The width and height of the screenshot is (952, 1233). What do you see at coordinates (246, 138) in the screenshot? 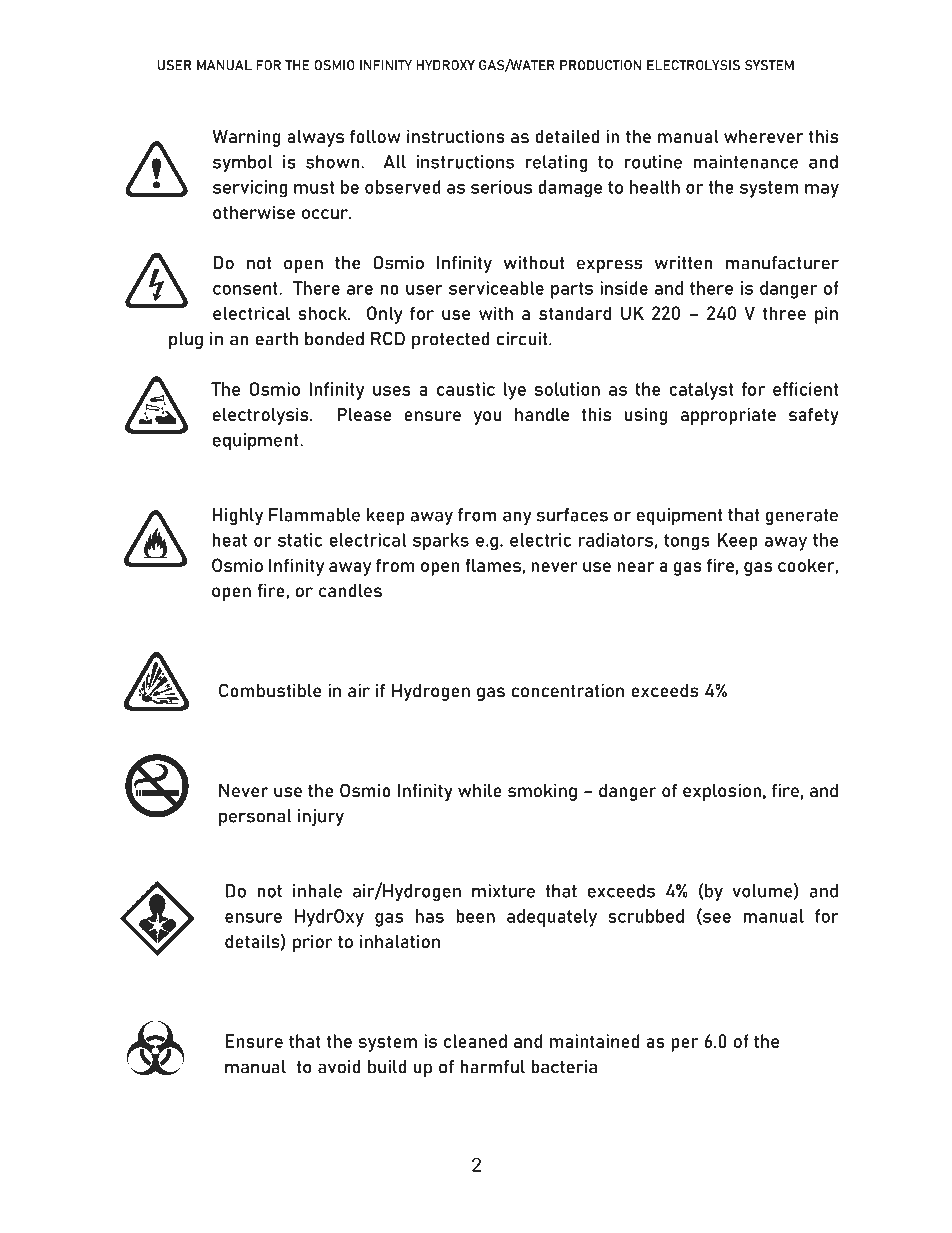
I see `Warning` at bounding box center [246, 138].
